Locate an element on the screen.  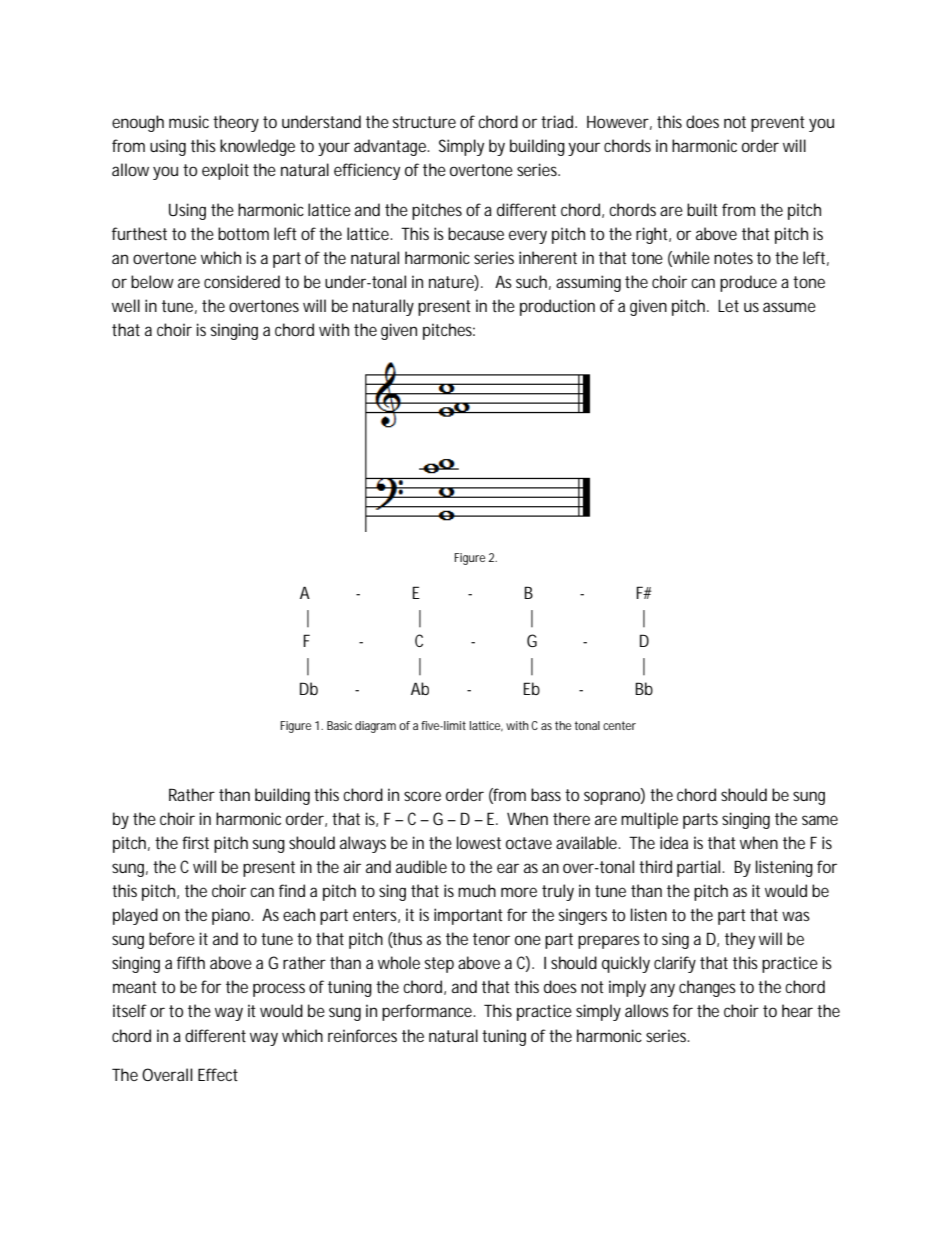
well is located at coordinates (126, 305).
